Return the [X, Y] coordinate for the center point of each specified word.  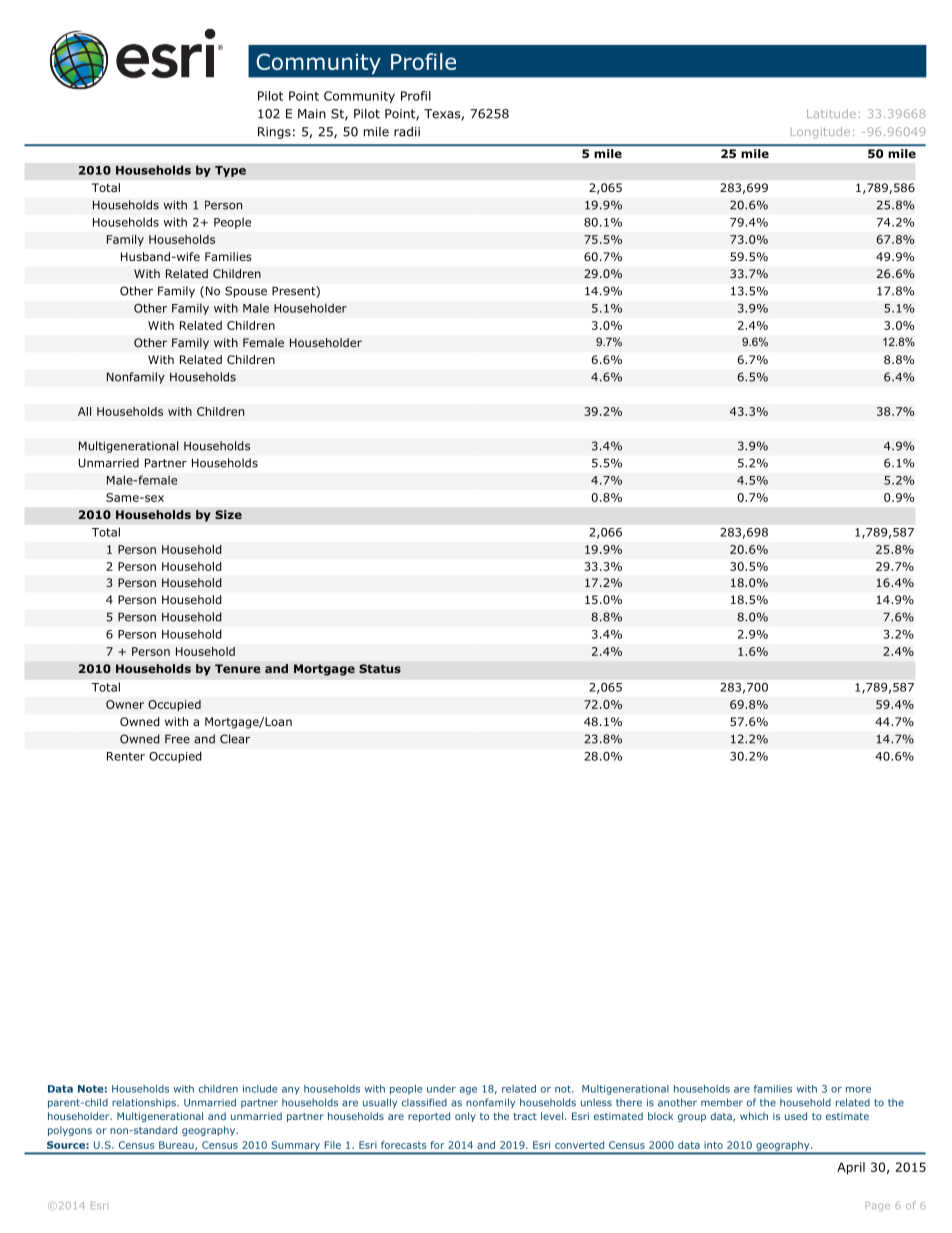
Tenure [238, 668]
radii [407, 131]
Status [380, 668]
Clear [235, 739]
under [441, 1089]
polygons [70, 1131]
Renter [126, 756]
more [858, 1090]
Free [177, 739]
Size [228, 514]
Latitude [831, 113]
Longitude [820, 133]
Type [230, 171]
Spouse [246, 292]
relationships [145, 1103]
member [722, 1102]
